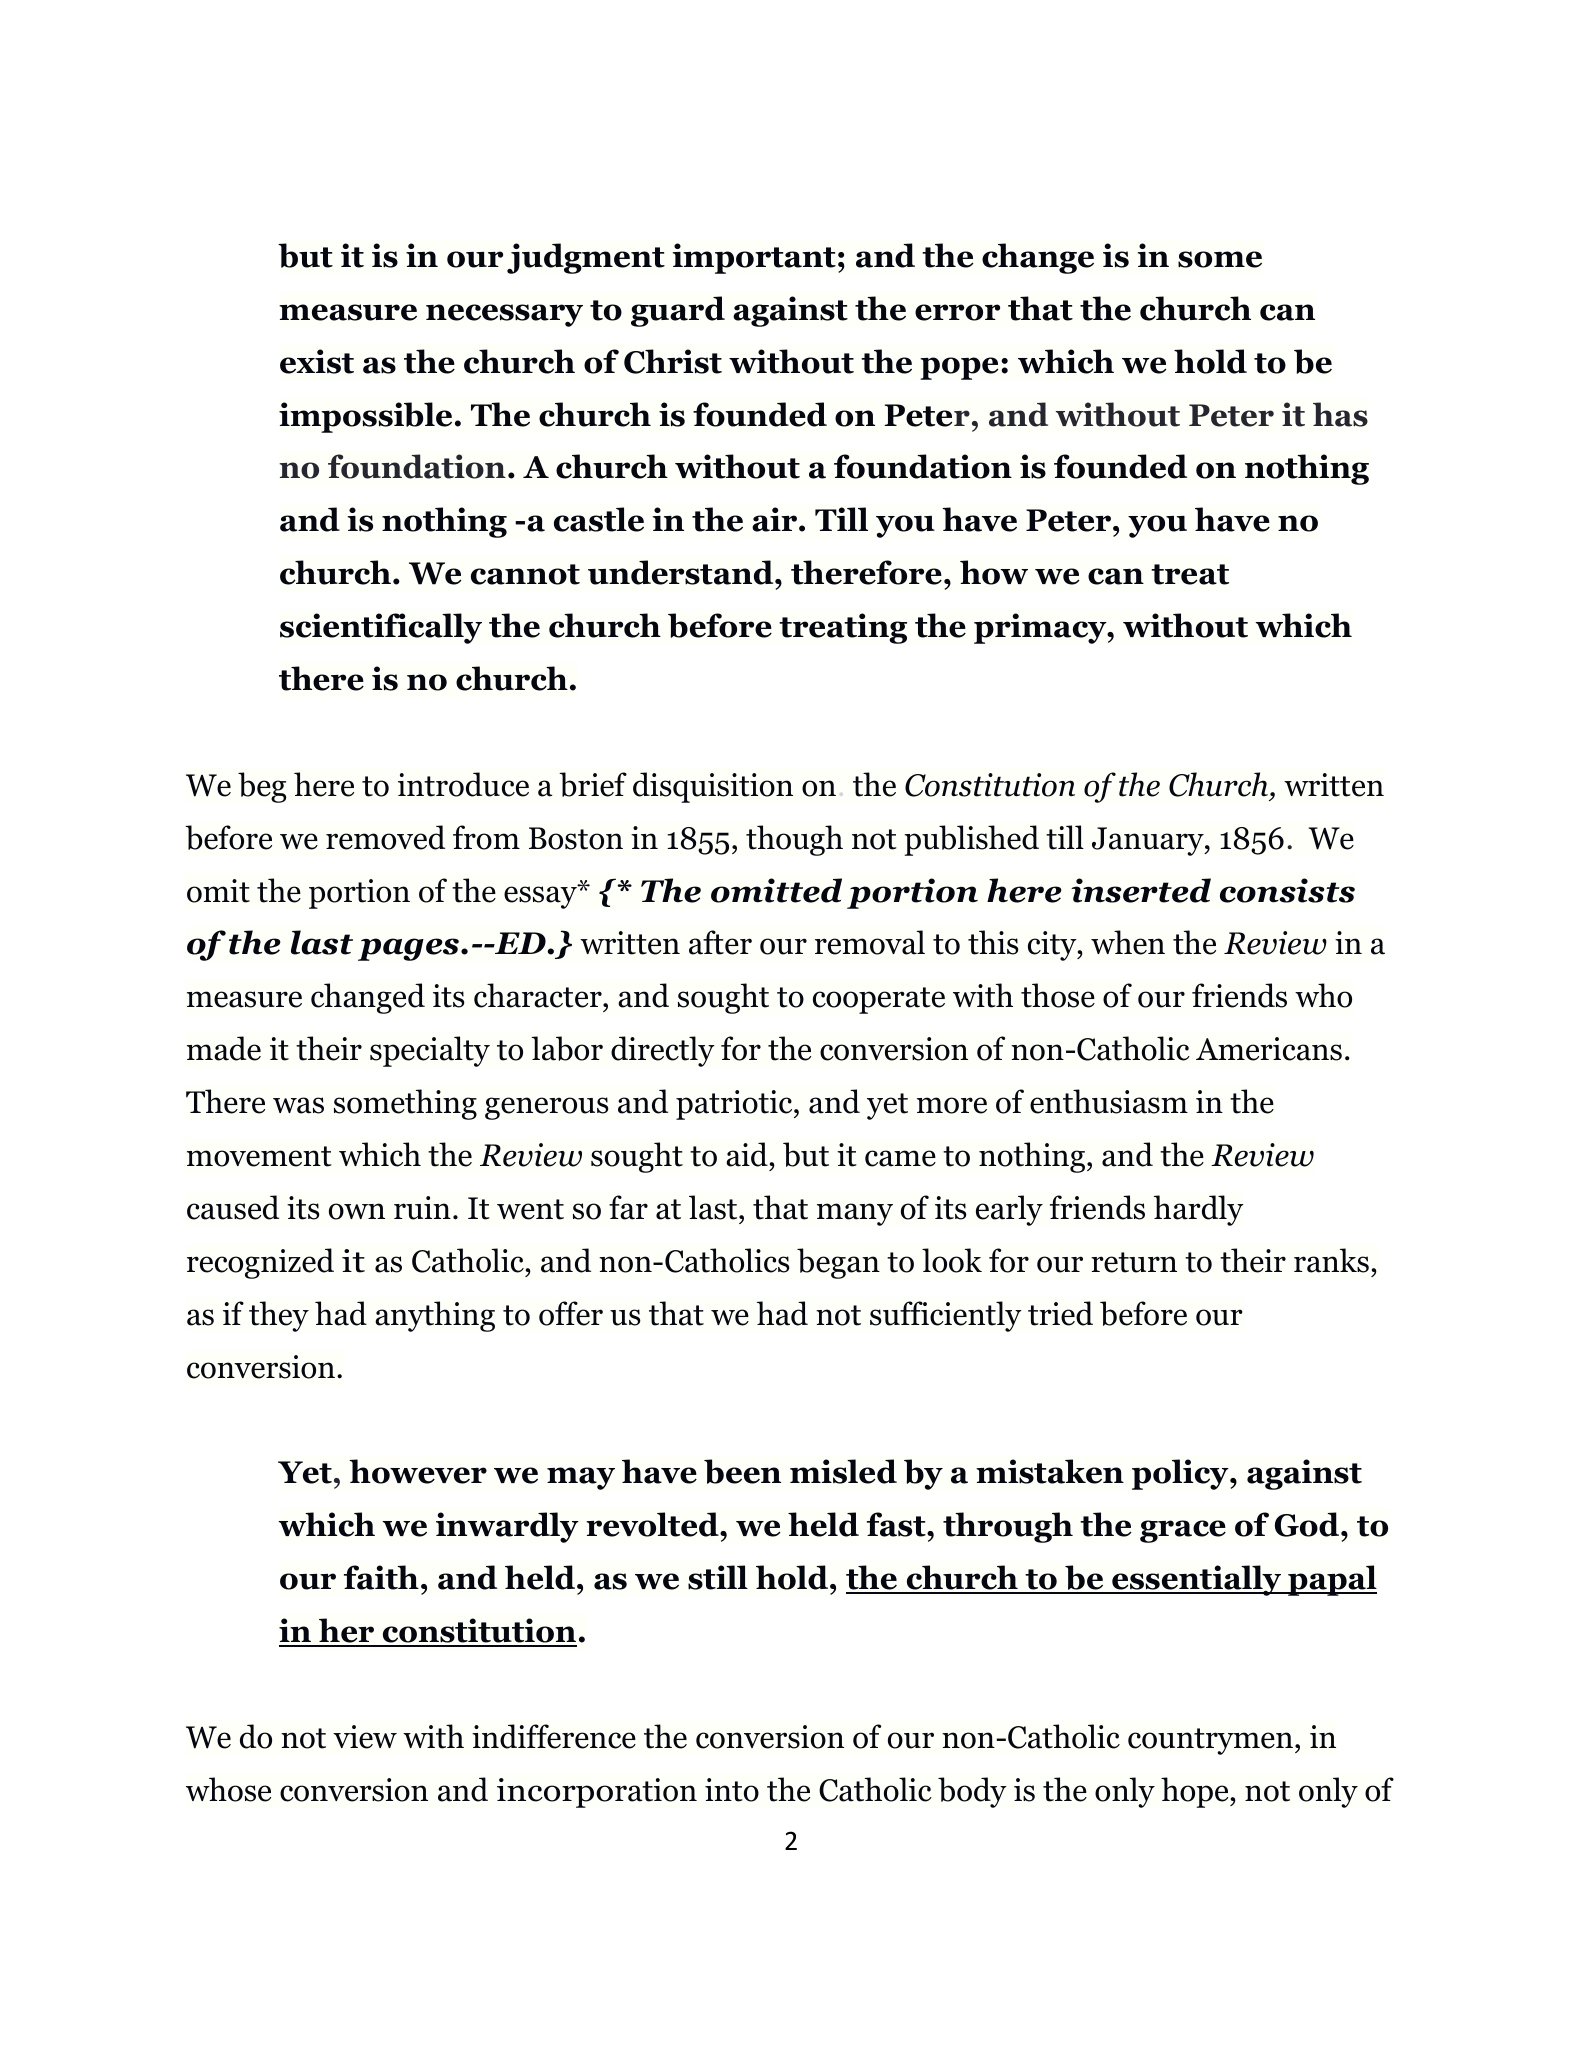 This screenshot has width=1582, height=2048. I want to click on cooperate, so click(879, 1000).
